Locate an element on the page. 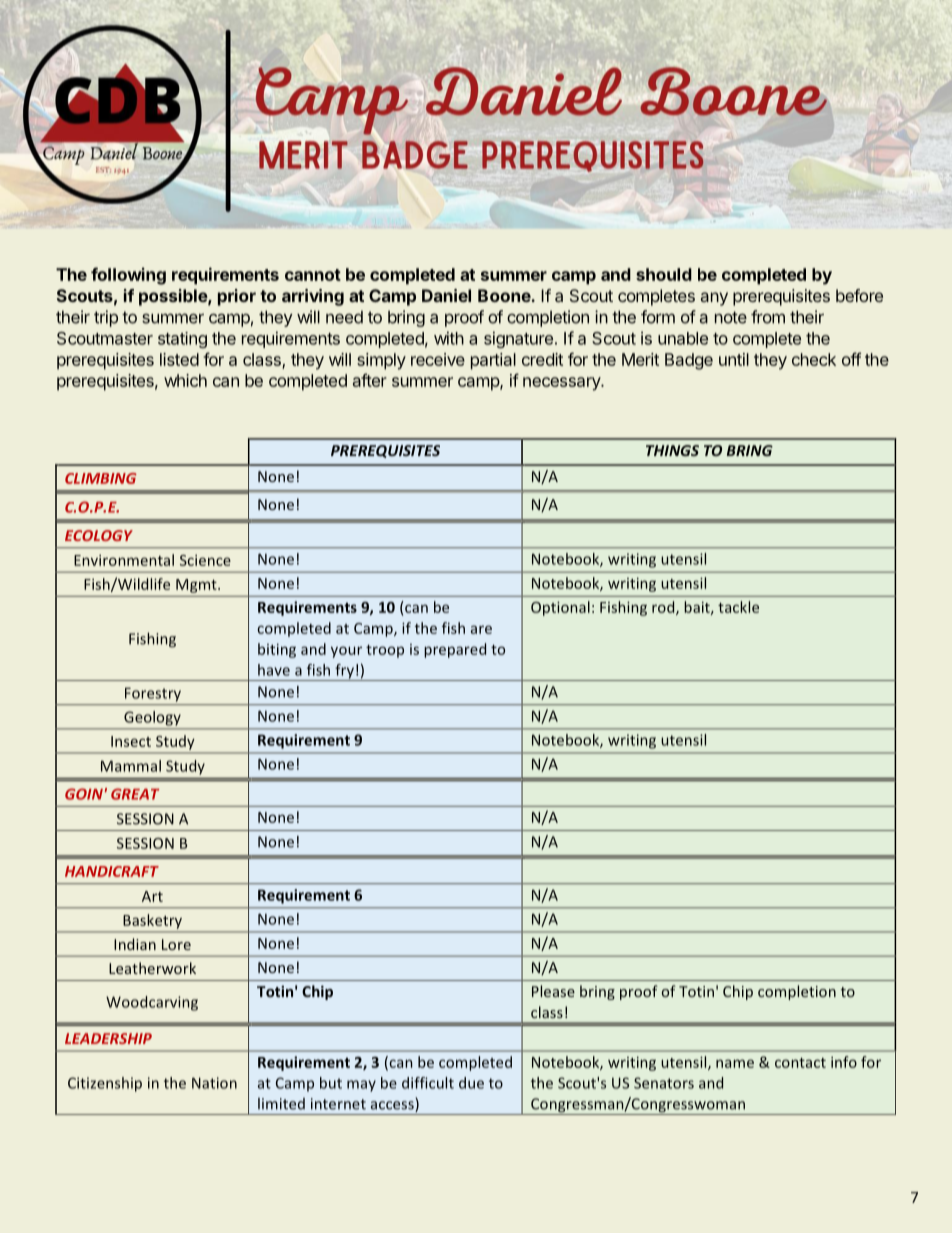 The image size is (952, 1233). Nation is located at coordinates (214, 1083).
